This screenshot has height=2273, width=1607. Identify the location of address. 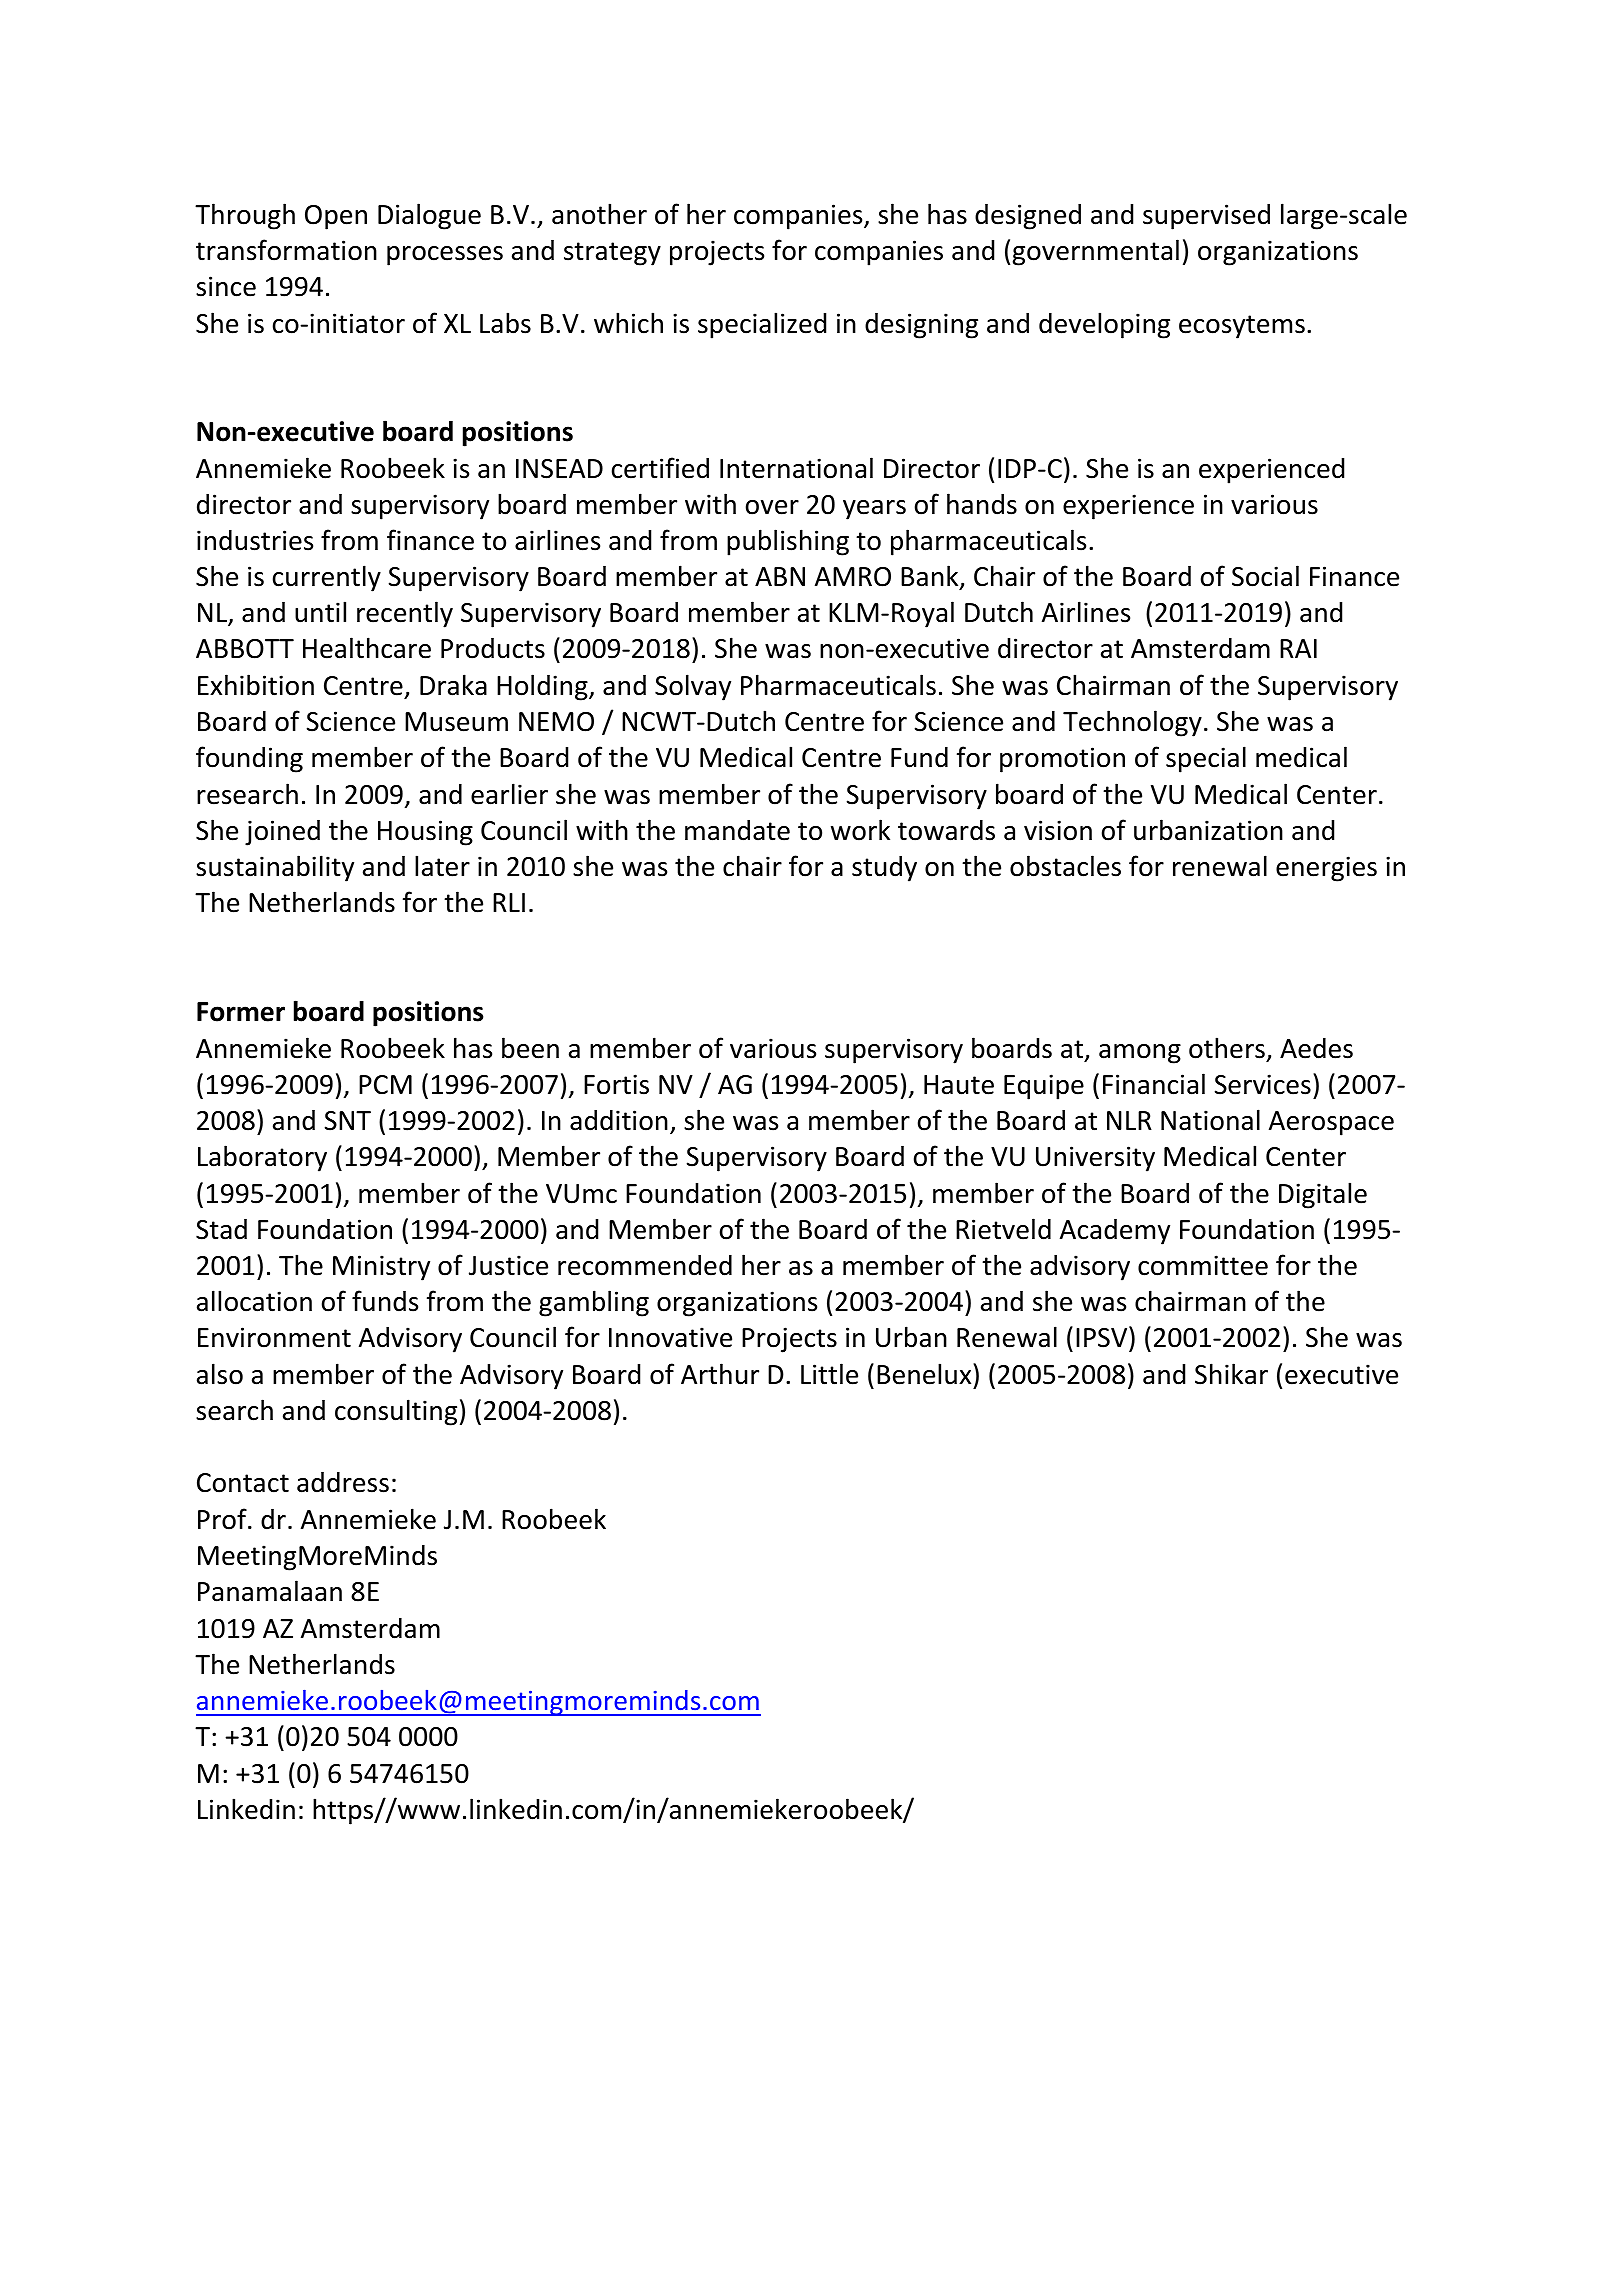
(343, 1482).
